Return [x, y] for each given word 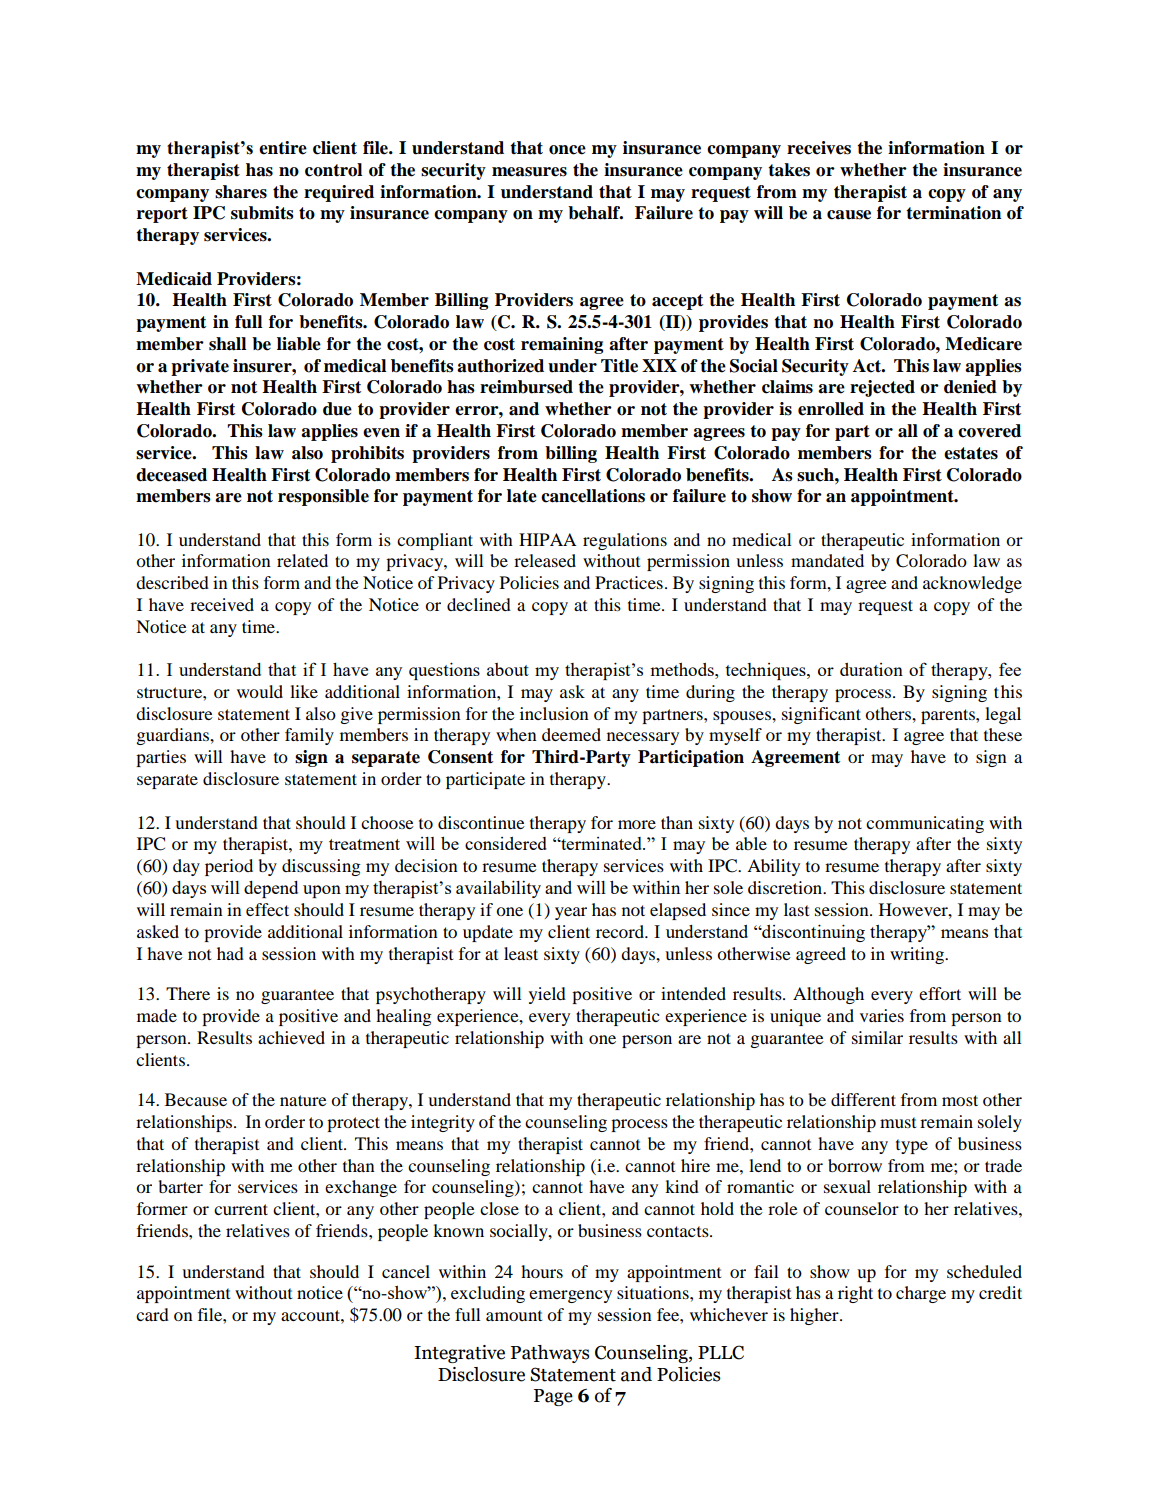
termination [953, 213]
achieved [291, 1037]
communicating [925, 824]
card [152, 1314]
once [567, 150]
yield [547, 995]
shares [241, 192]
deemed [571, 734]
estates [971, 453]
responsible [323, 497]
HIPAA [547, 539]
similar [877, 1037]
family [309, 736]
